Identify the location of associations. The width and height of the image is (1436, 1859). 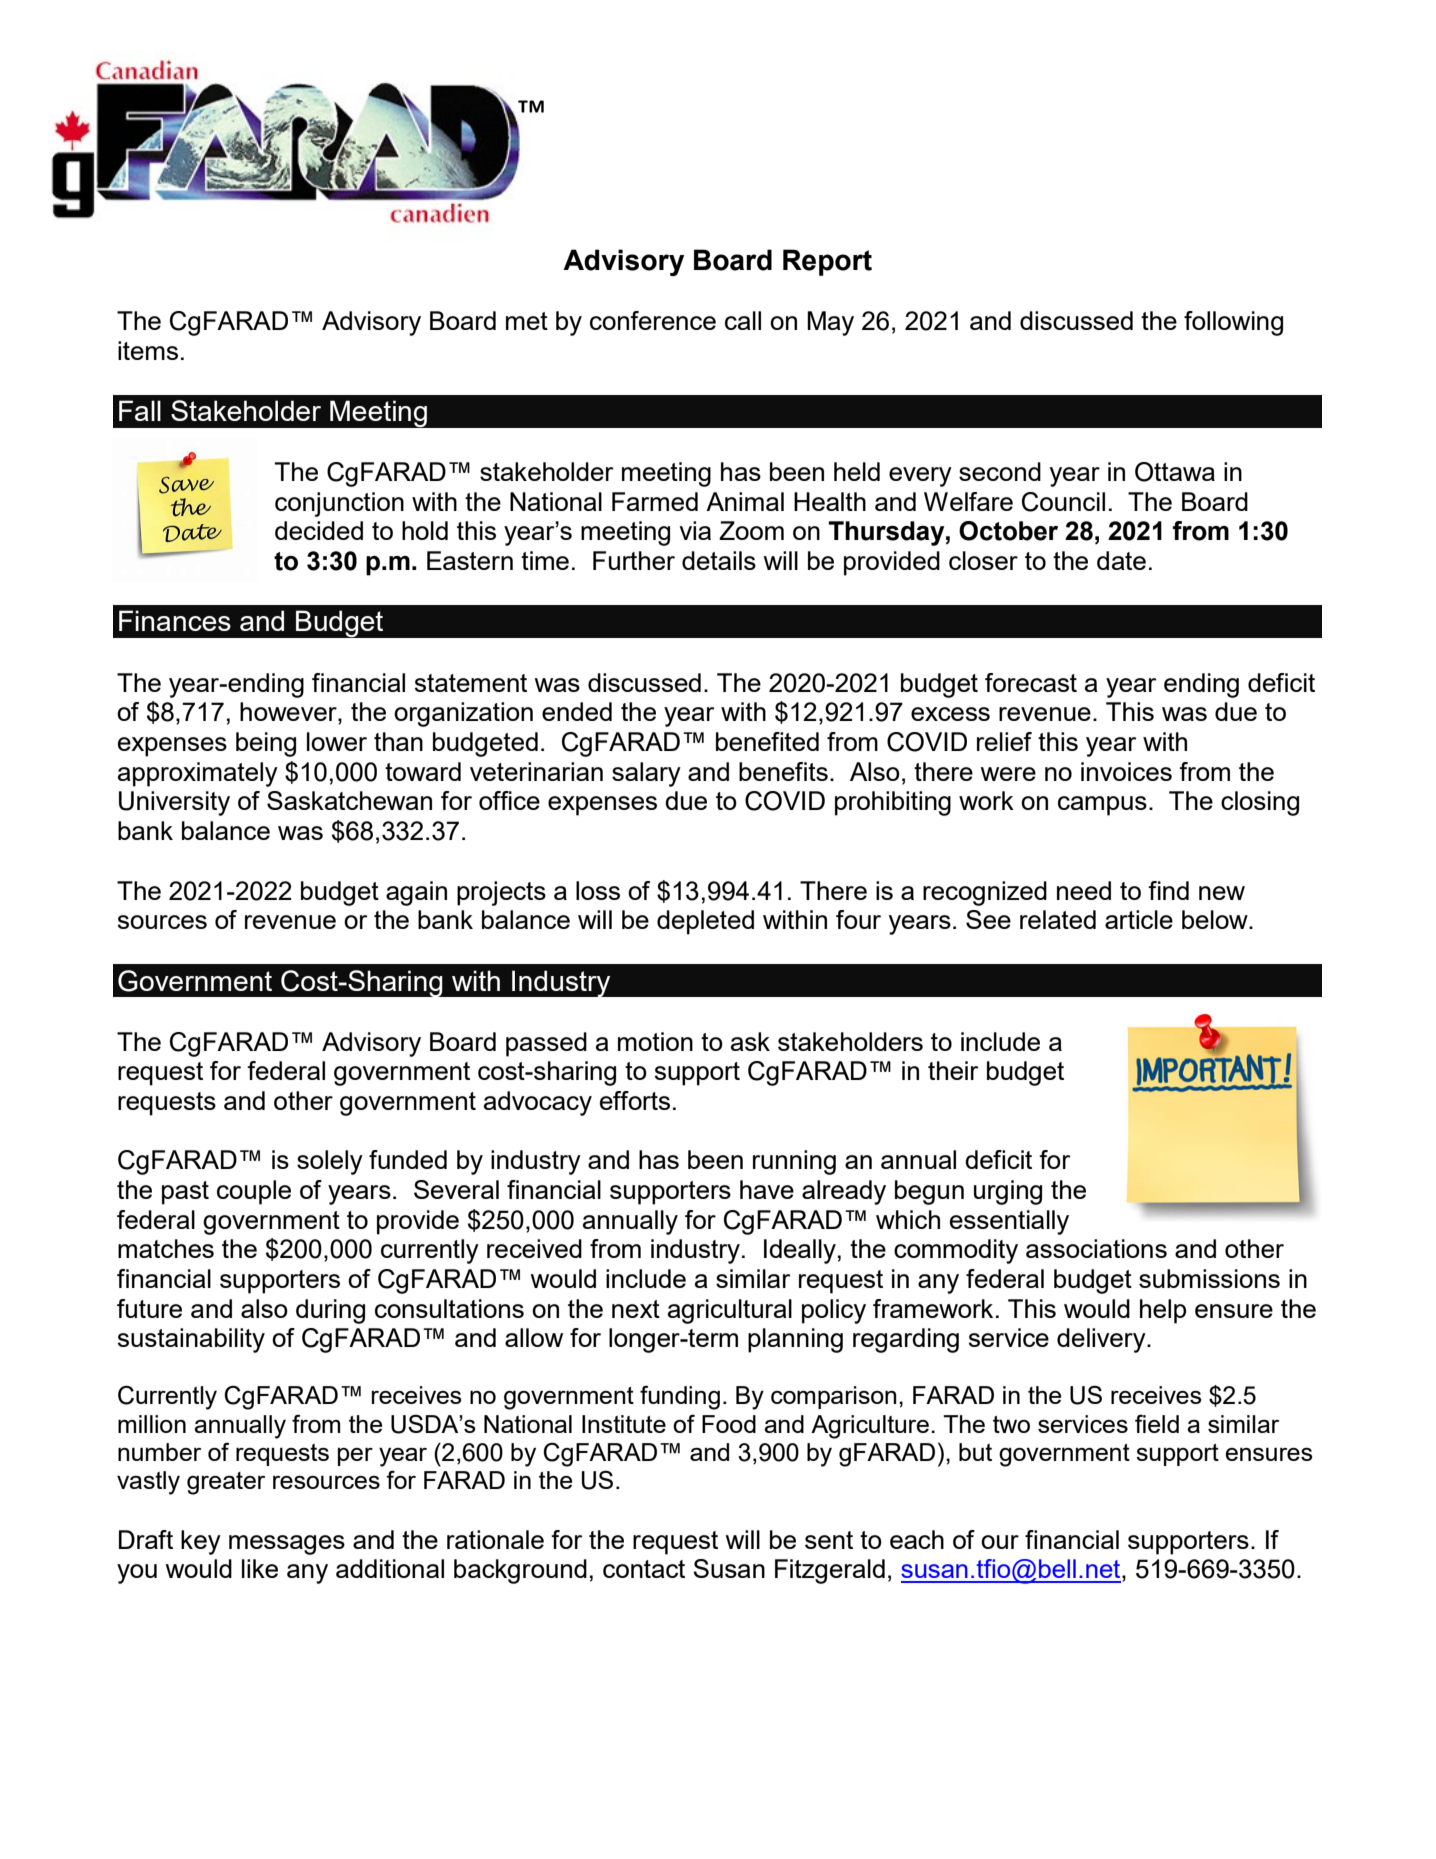
(1096, 1248).
